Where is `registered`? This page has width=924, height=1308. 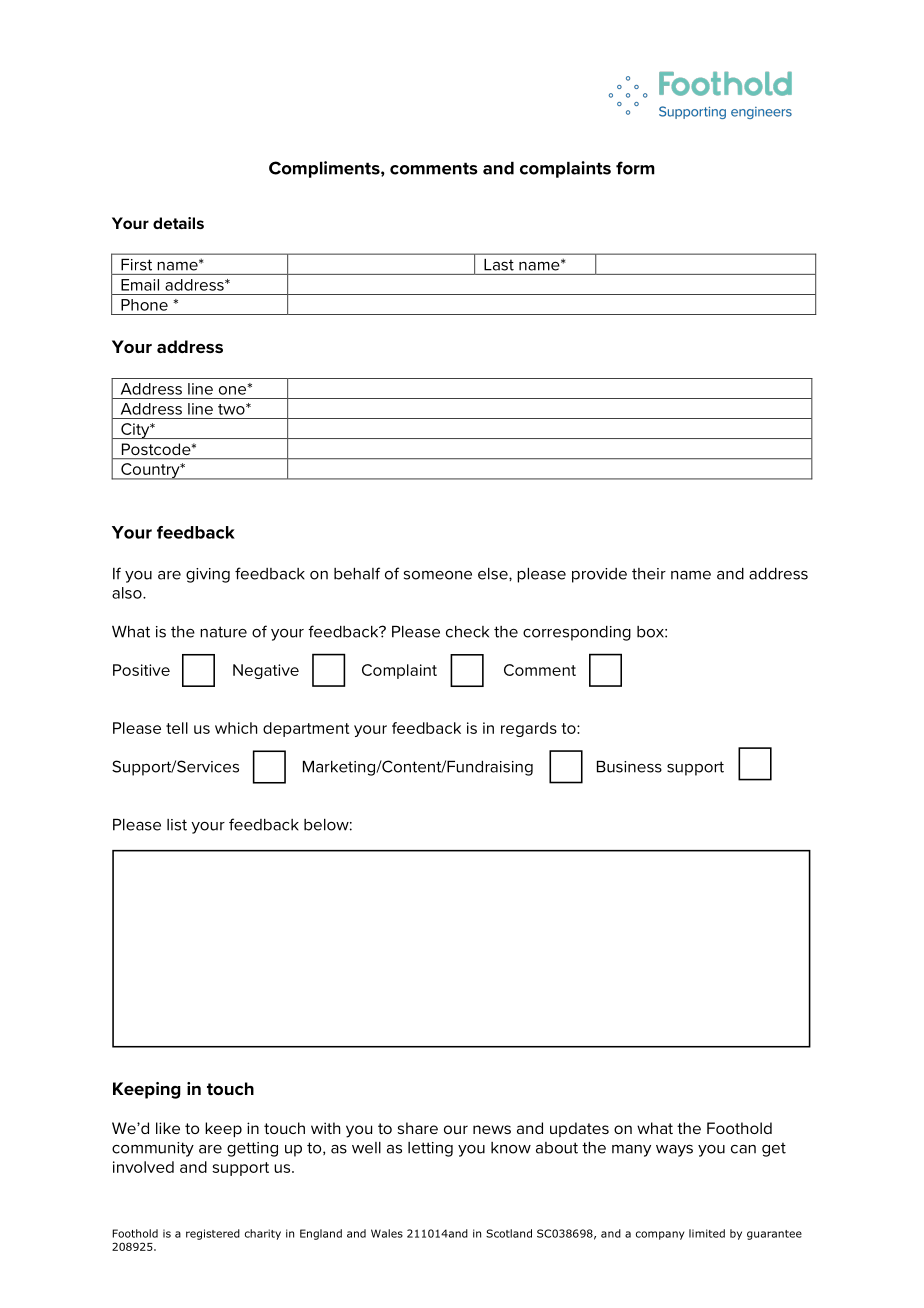
registered is located at coordinates (213, 1234).
